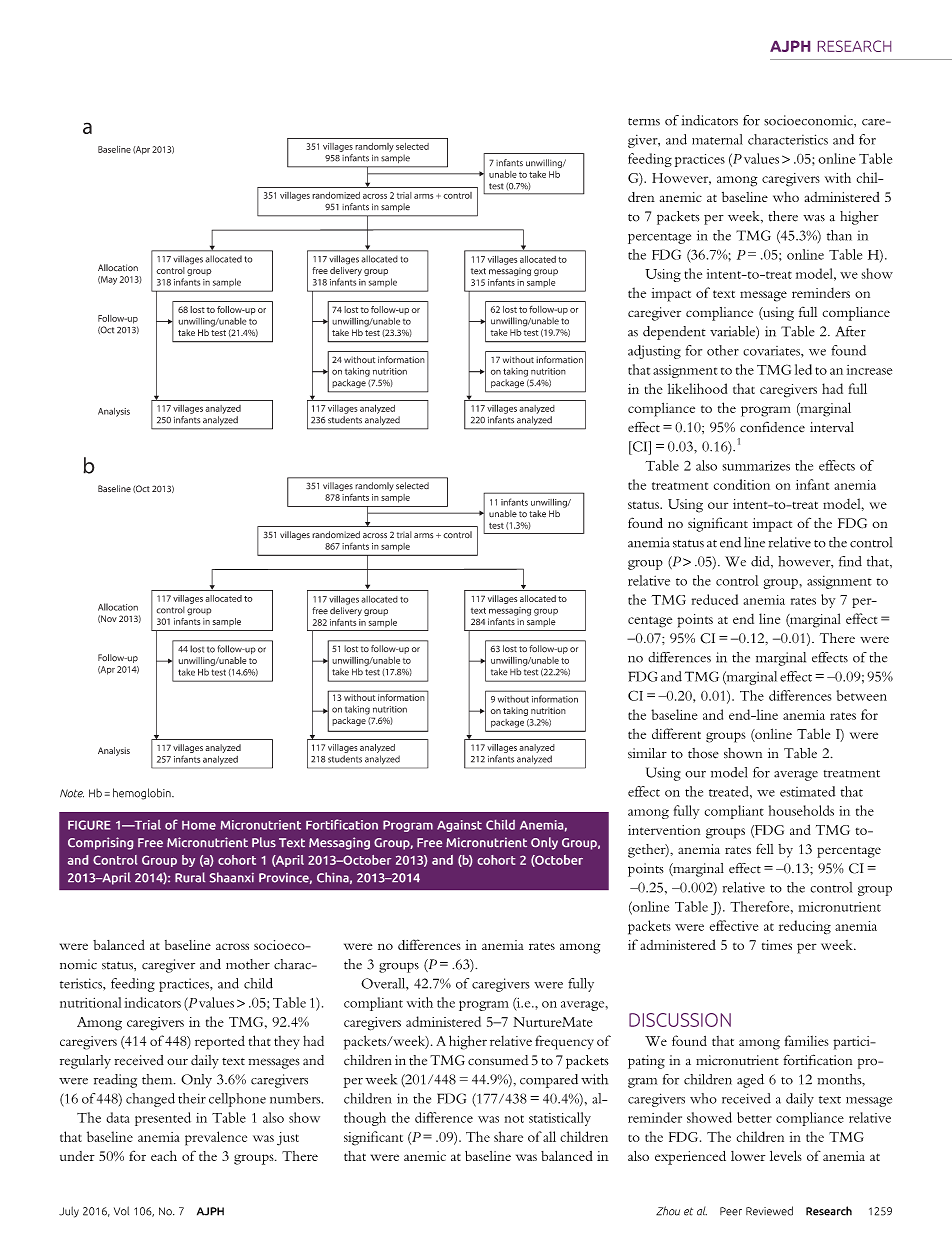 The width and height of the page is (952, 1256). Describe the element at coordinates (674, 333) in the page. I see `dependent` at that location.
